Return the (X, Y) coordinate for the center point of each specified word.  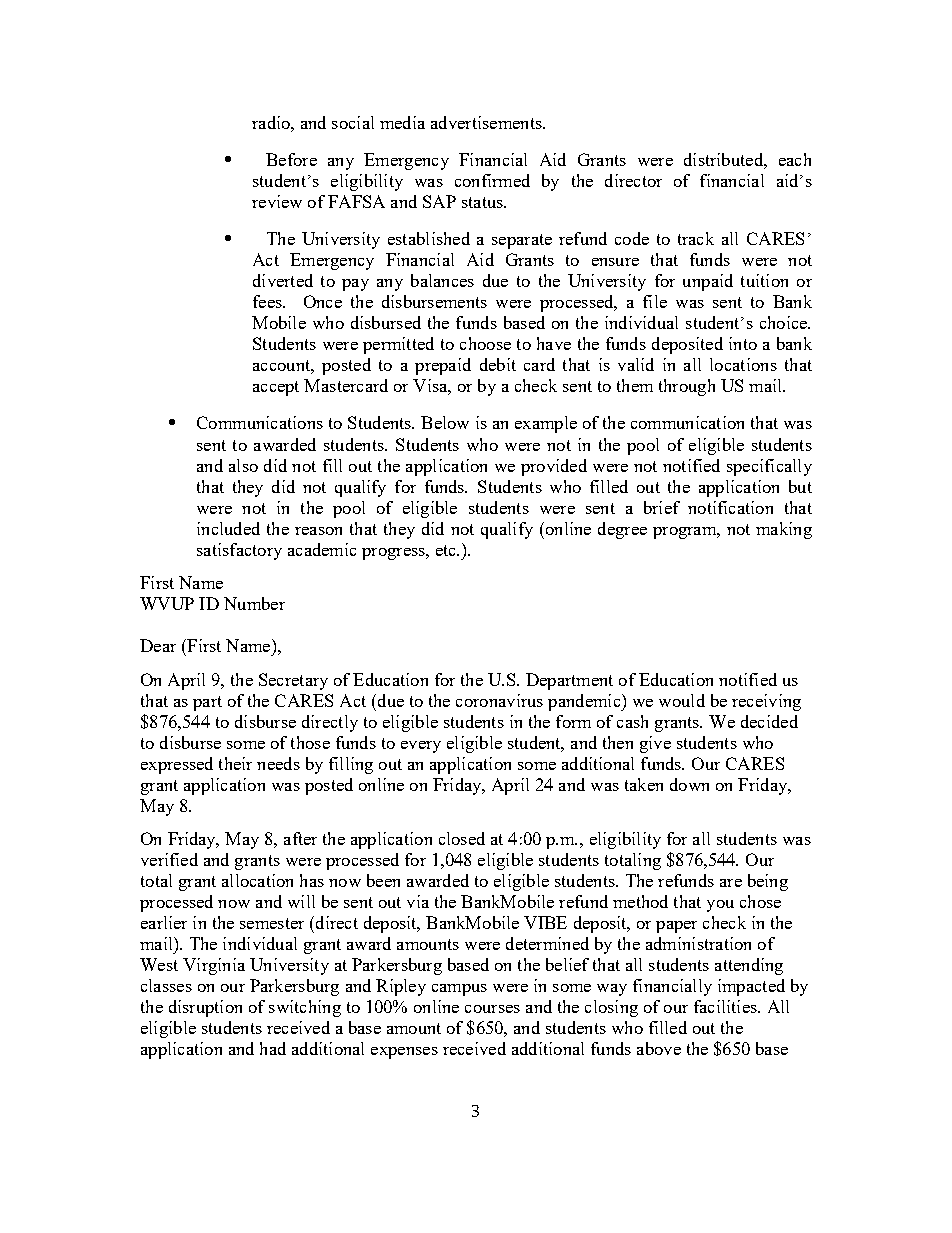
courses (492, 1009)
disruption (205, 1008)
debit (498, 364)
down (689, 784)
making (784, 530)
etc (447, 550)
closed (462, 838)
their (235, 763)
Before (291, 159)
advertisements (487, 122)
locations (743, 364)
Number (254, 603)
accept (276, 388)
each (795, 159)
